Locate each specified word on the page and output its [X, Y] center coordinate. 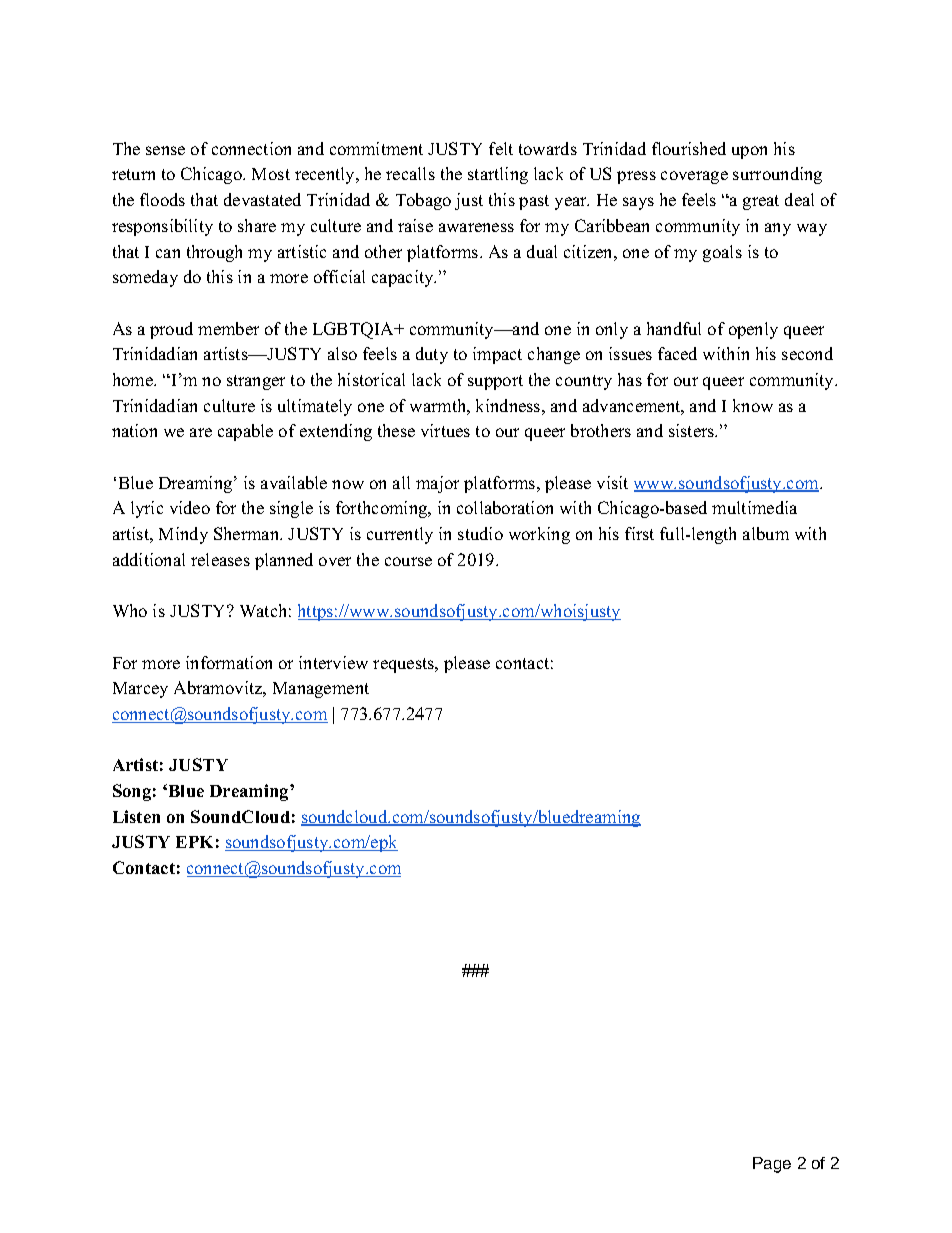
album [766, 533]
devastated [262, 199]
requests [405, 665]
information [229, 662]
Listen [136, 816]
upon [749, 152]
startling [498, 175]
